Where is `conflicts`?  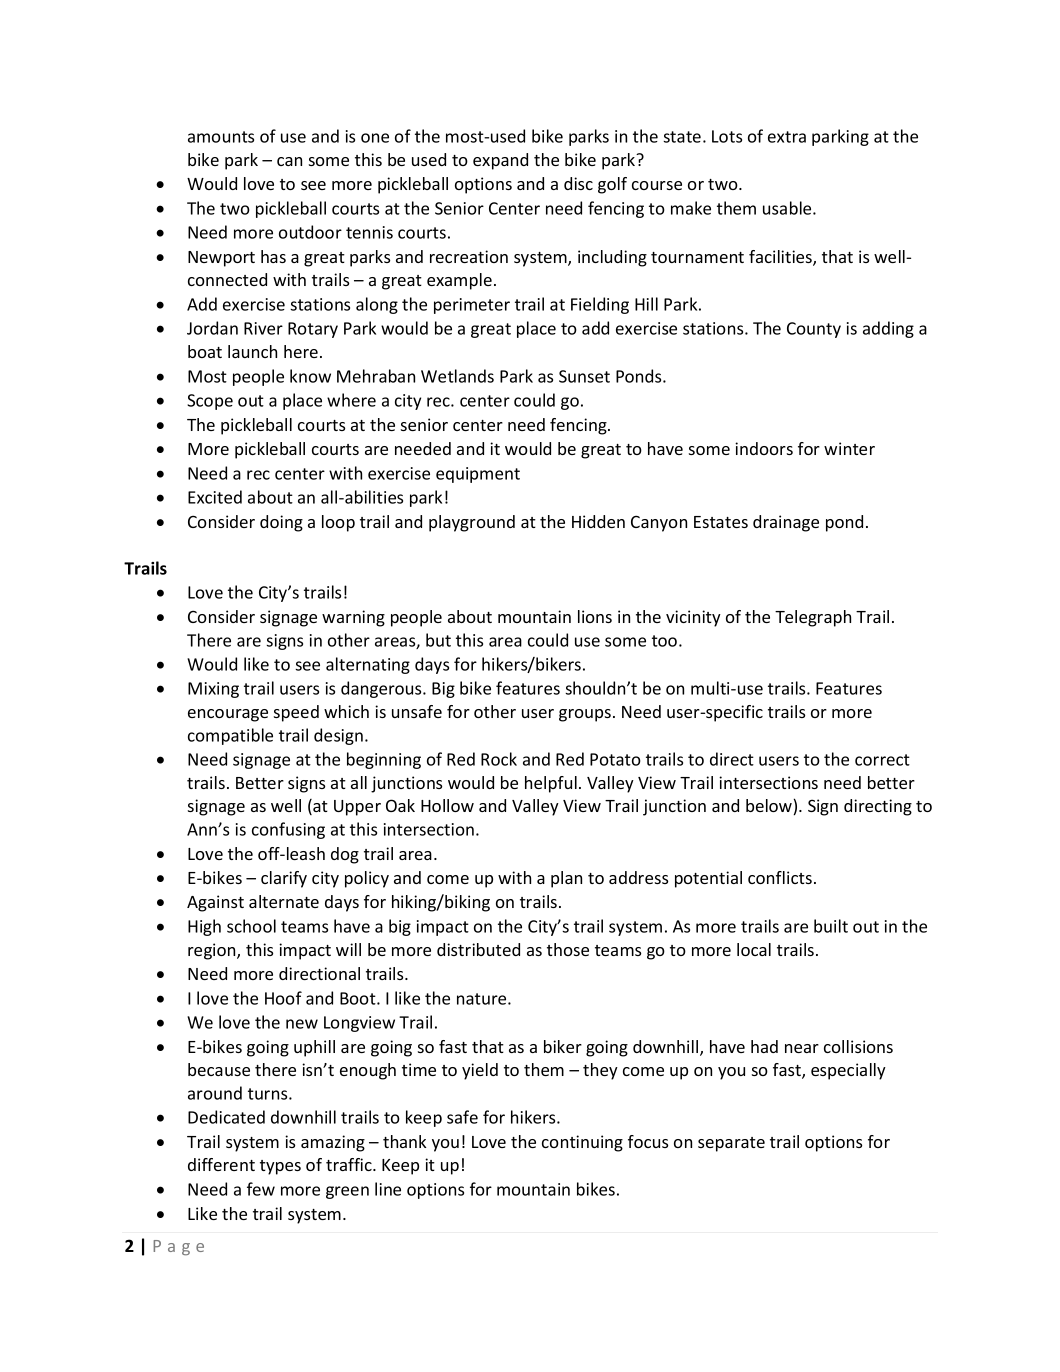 conflicts is located at coordinates (780, 877).
